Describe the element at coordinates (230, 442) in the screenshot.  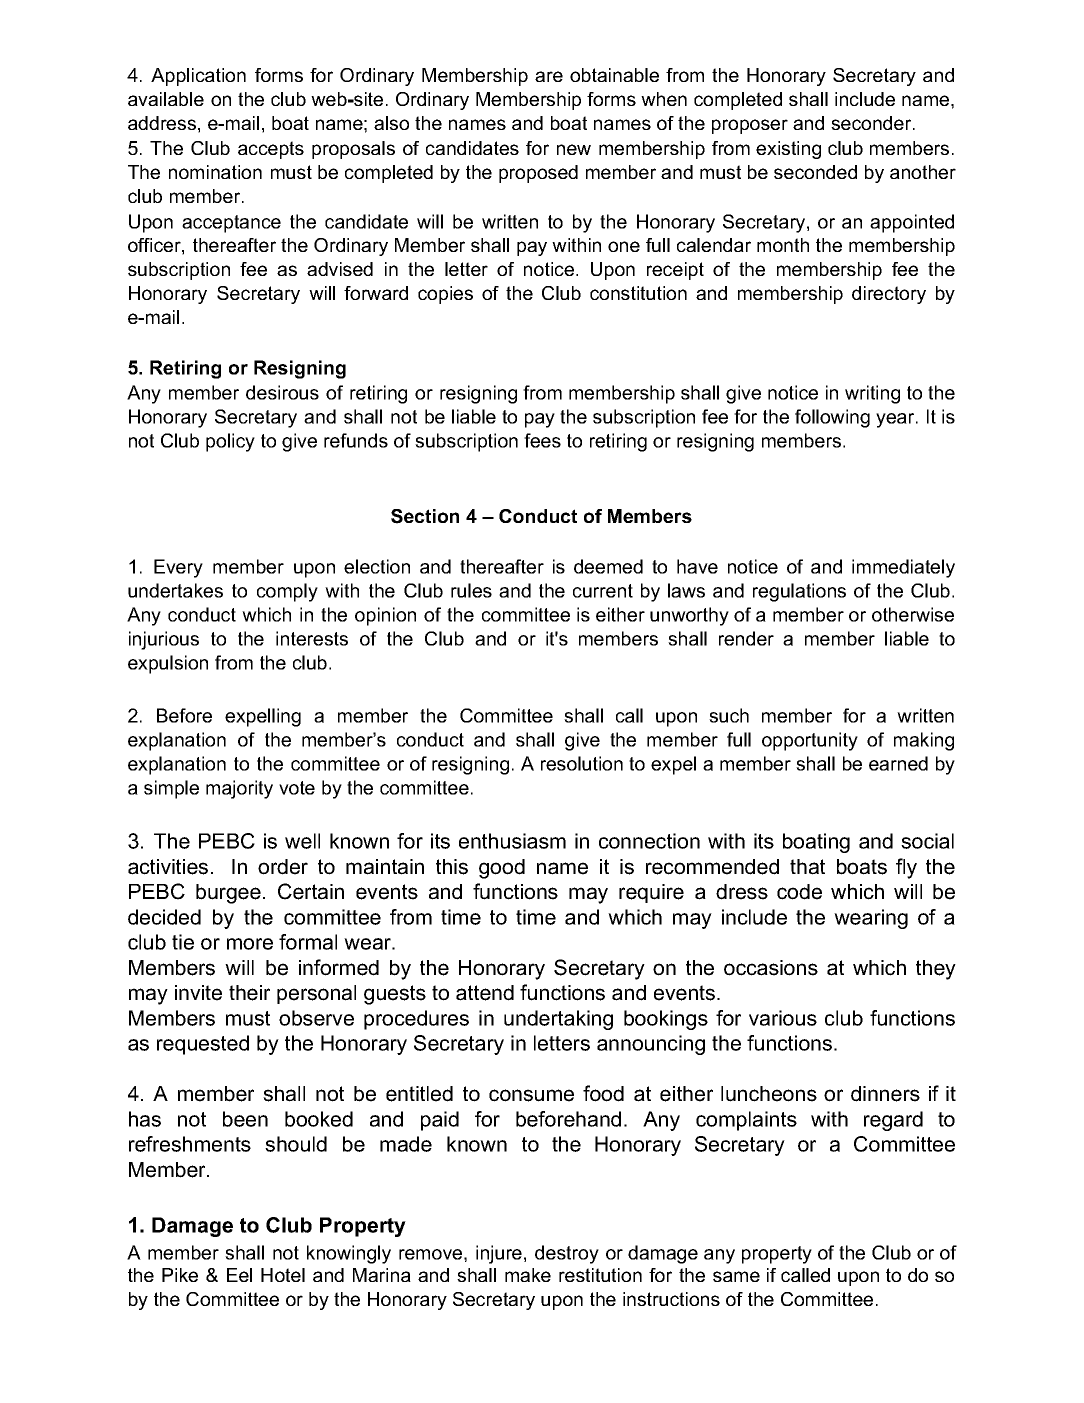
I see `policy` at that location.
